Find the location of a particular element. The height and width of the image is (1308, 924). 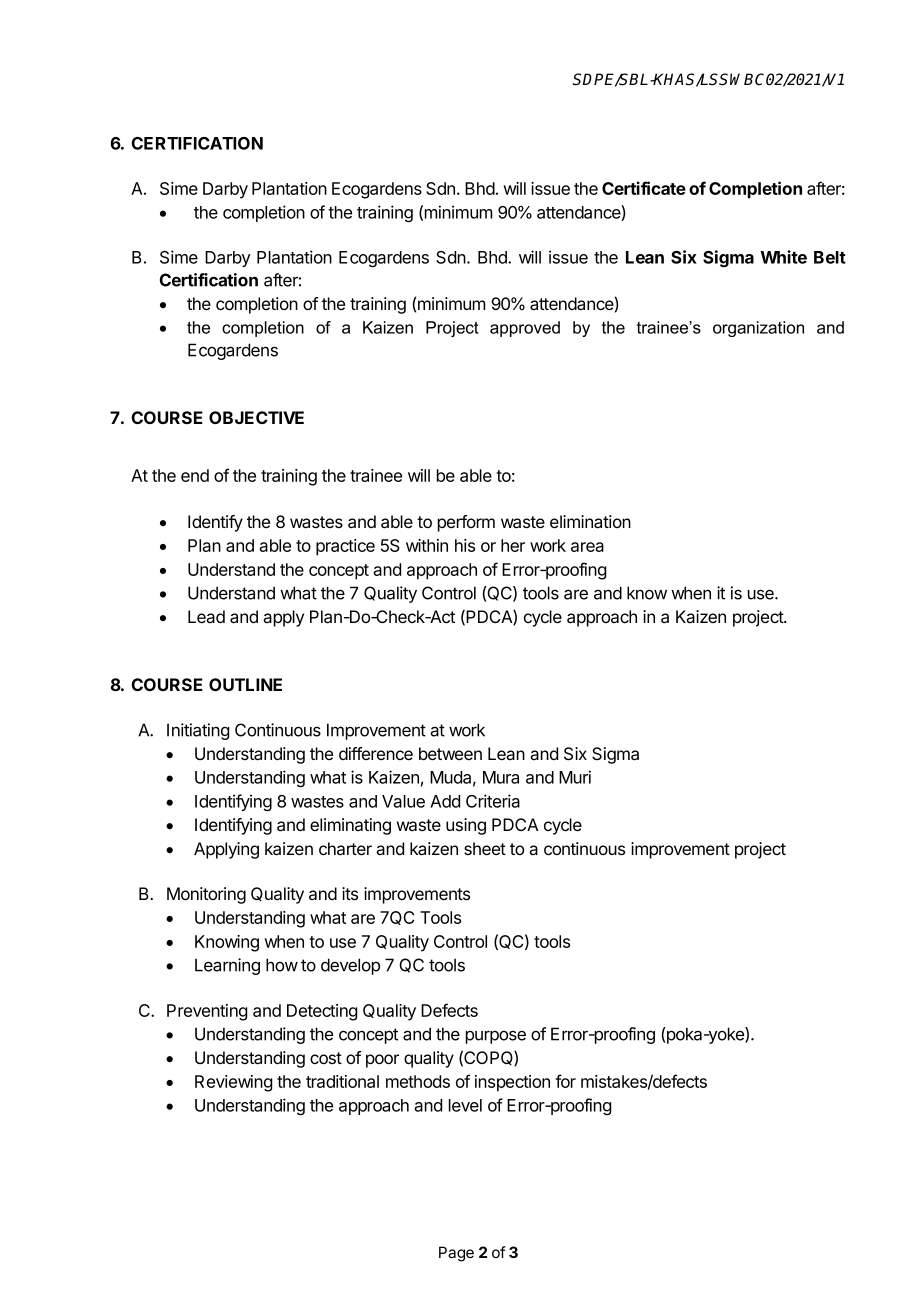

Reviewing is located at coordinates (233, 1083).
